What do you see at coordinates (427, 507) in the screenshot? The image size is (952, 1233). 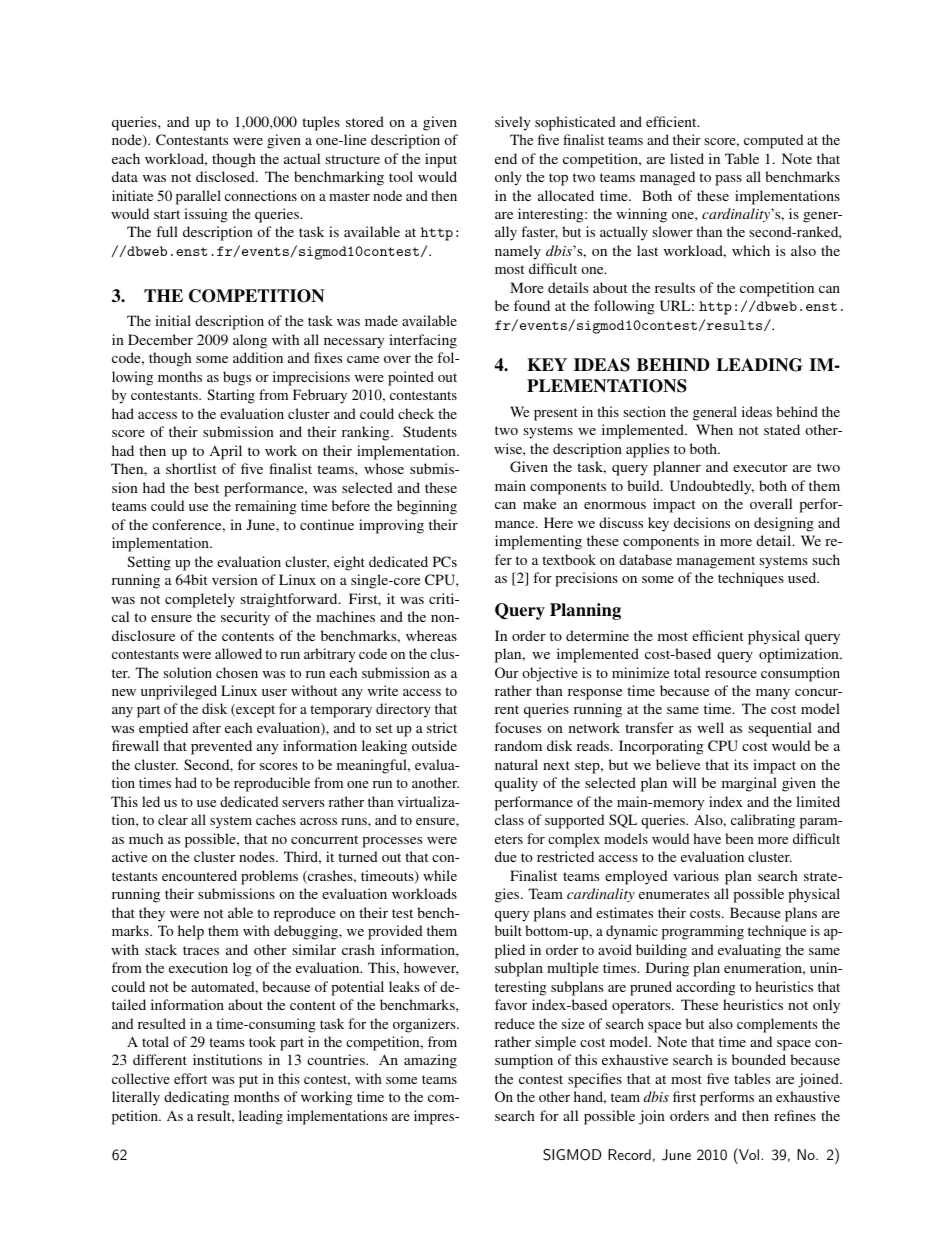 I see `beginning` at bounding box center [427, 507].
